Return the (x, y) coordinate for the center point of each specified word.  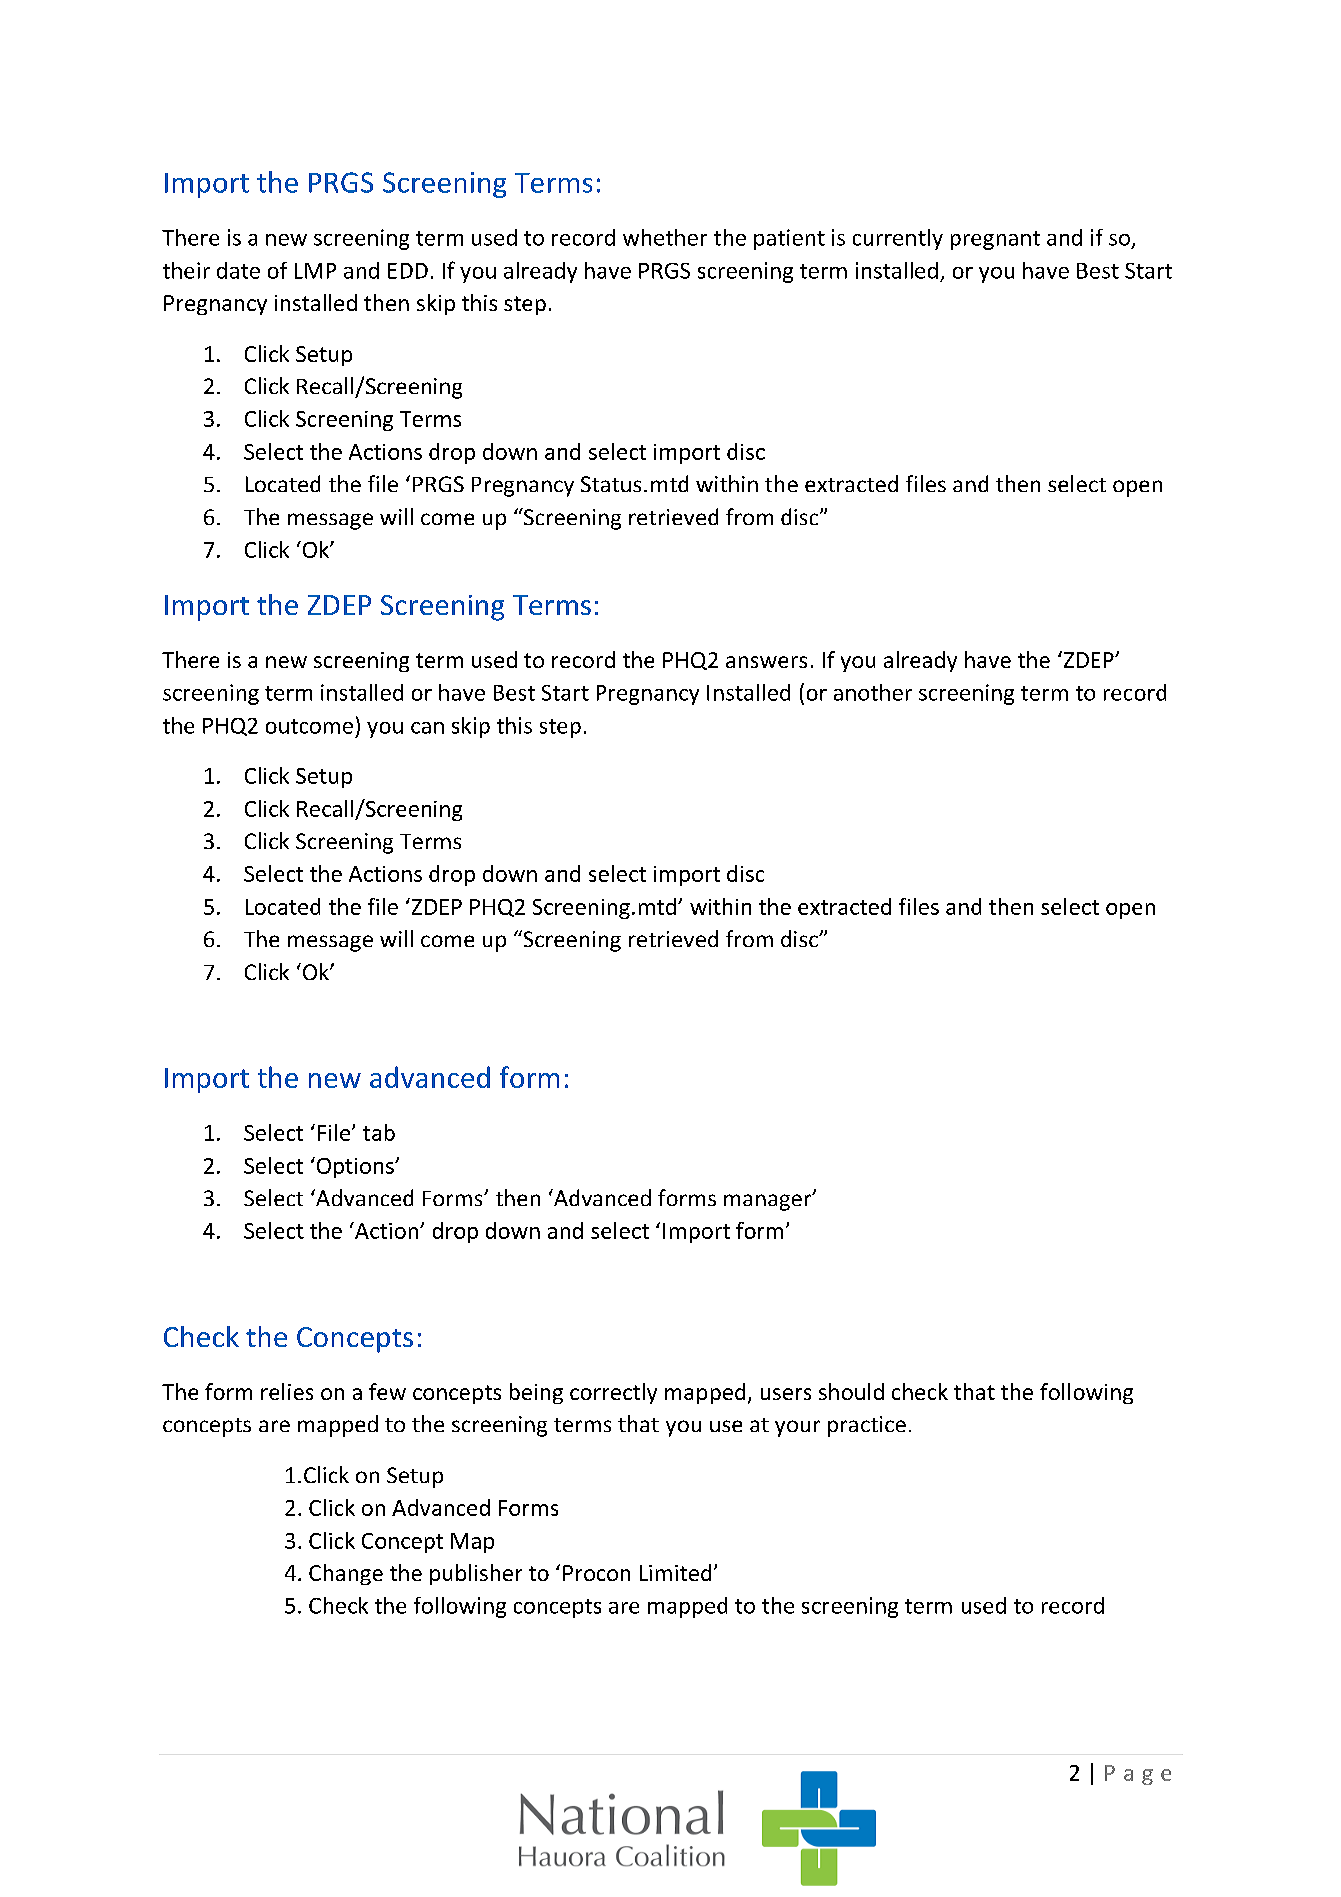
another (873, 692)
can (427, 728)
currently (898, 239)
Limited (675, 1572)
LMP (315, 271)
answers (766, 662)
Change (346, 1574)
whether (665, 237)
